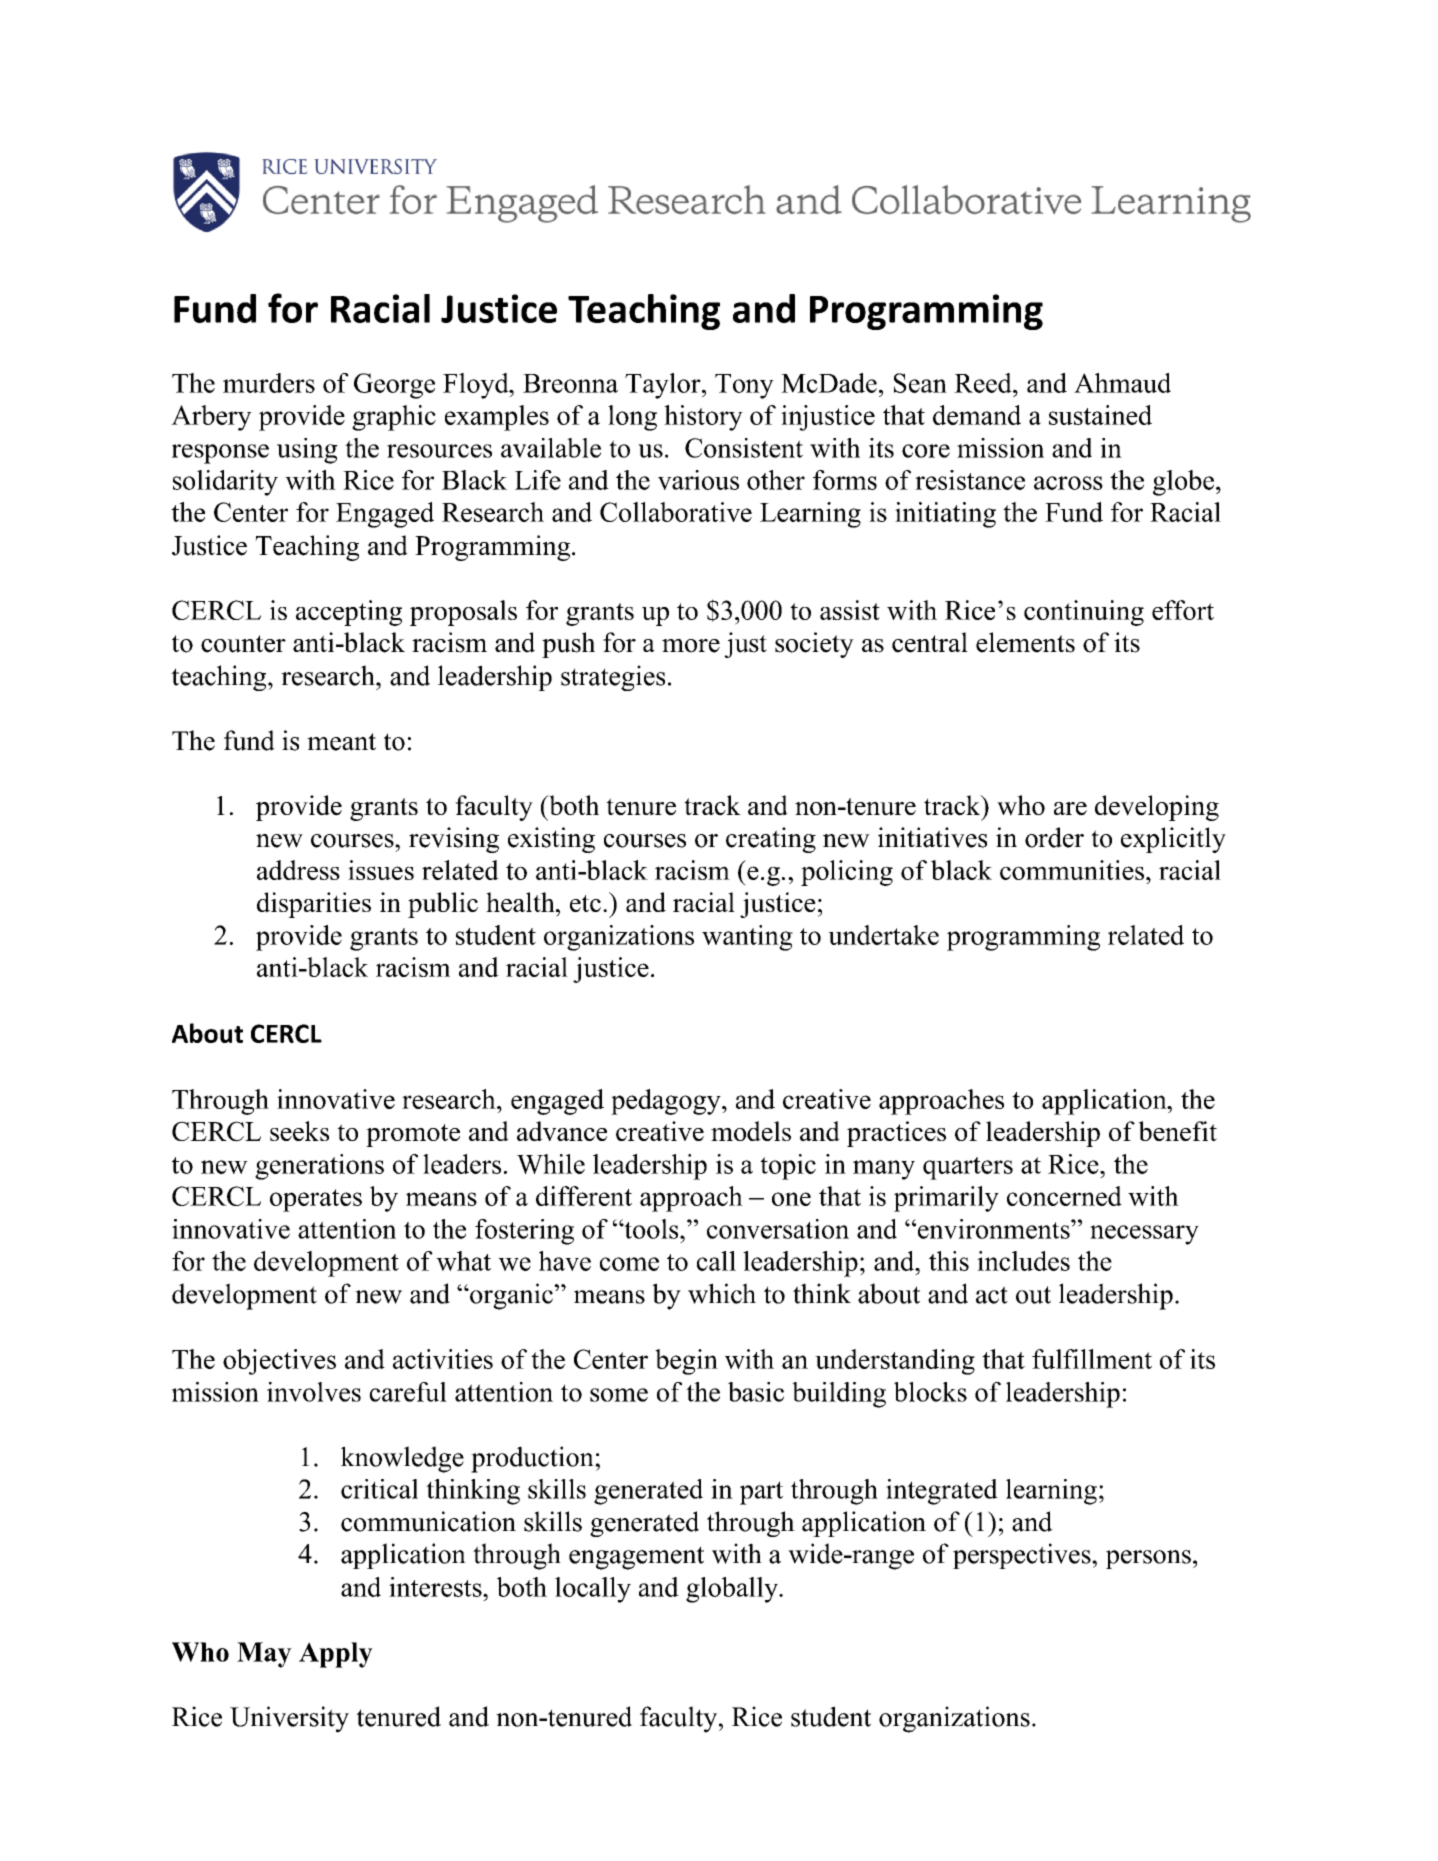 The height and width of the screenshot is (1861, 1438). What do you see at coordinates (667, 1102) in the screenshot?
I see `pedagogy` at bounding box center [667, 1102].
